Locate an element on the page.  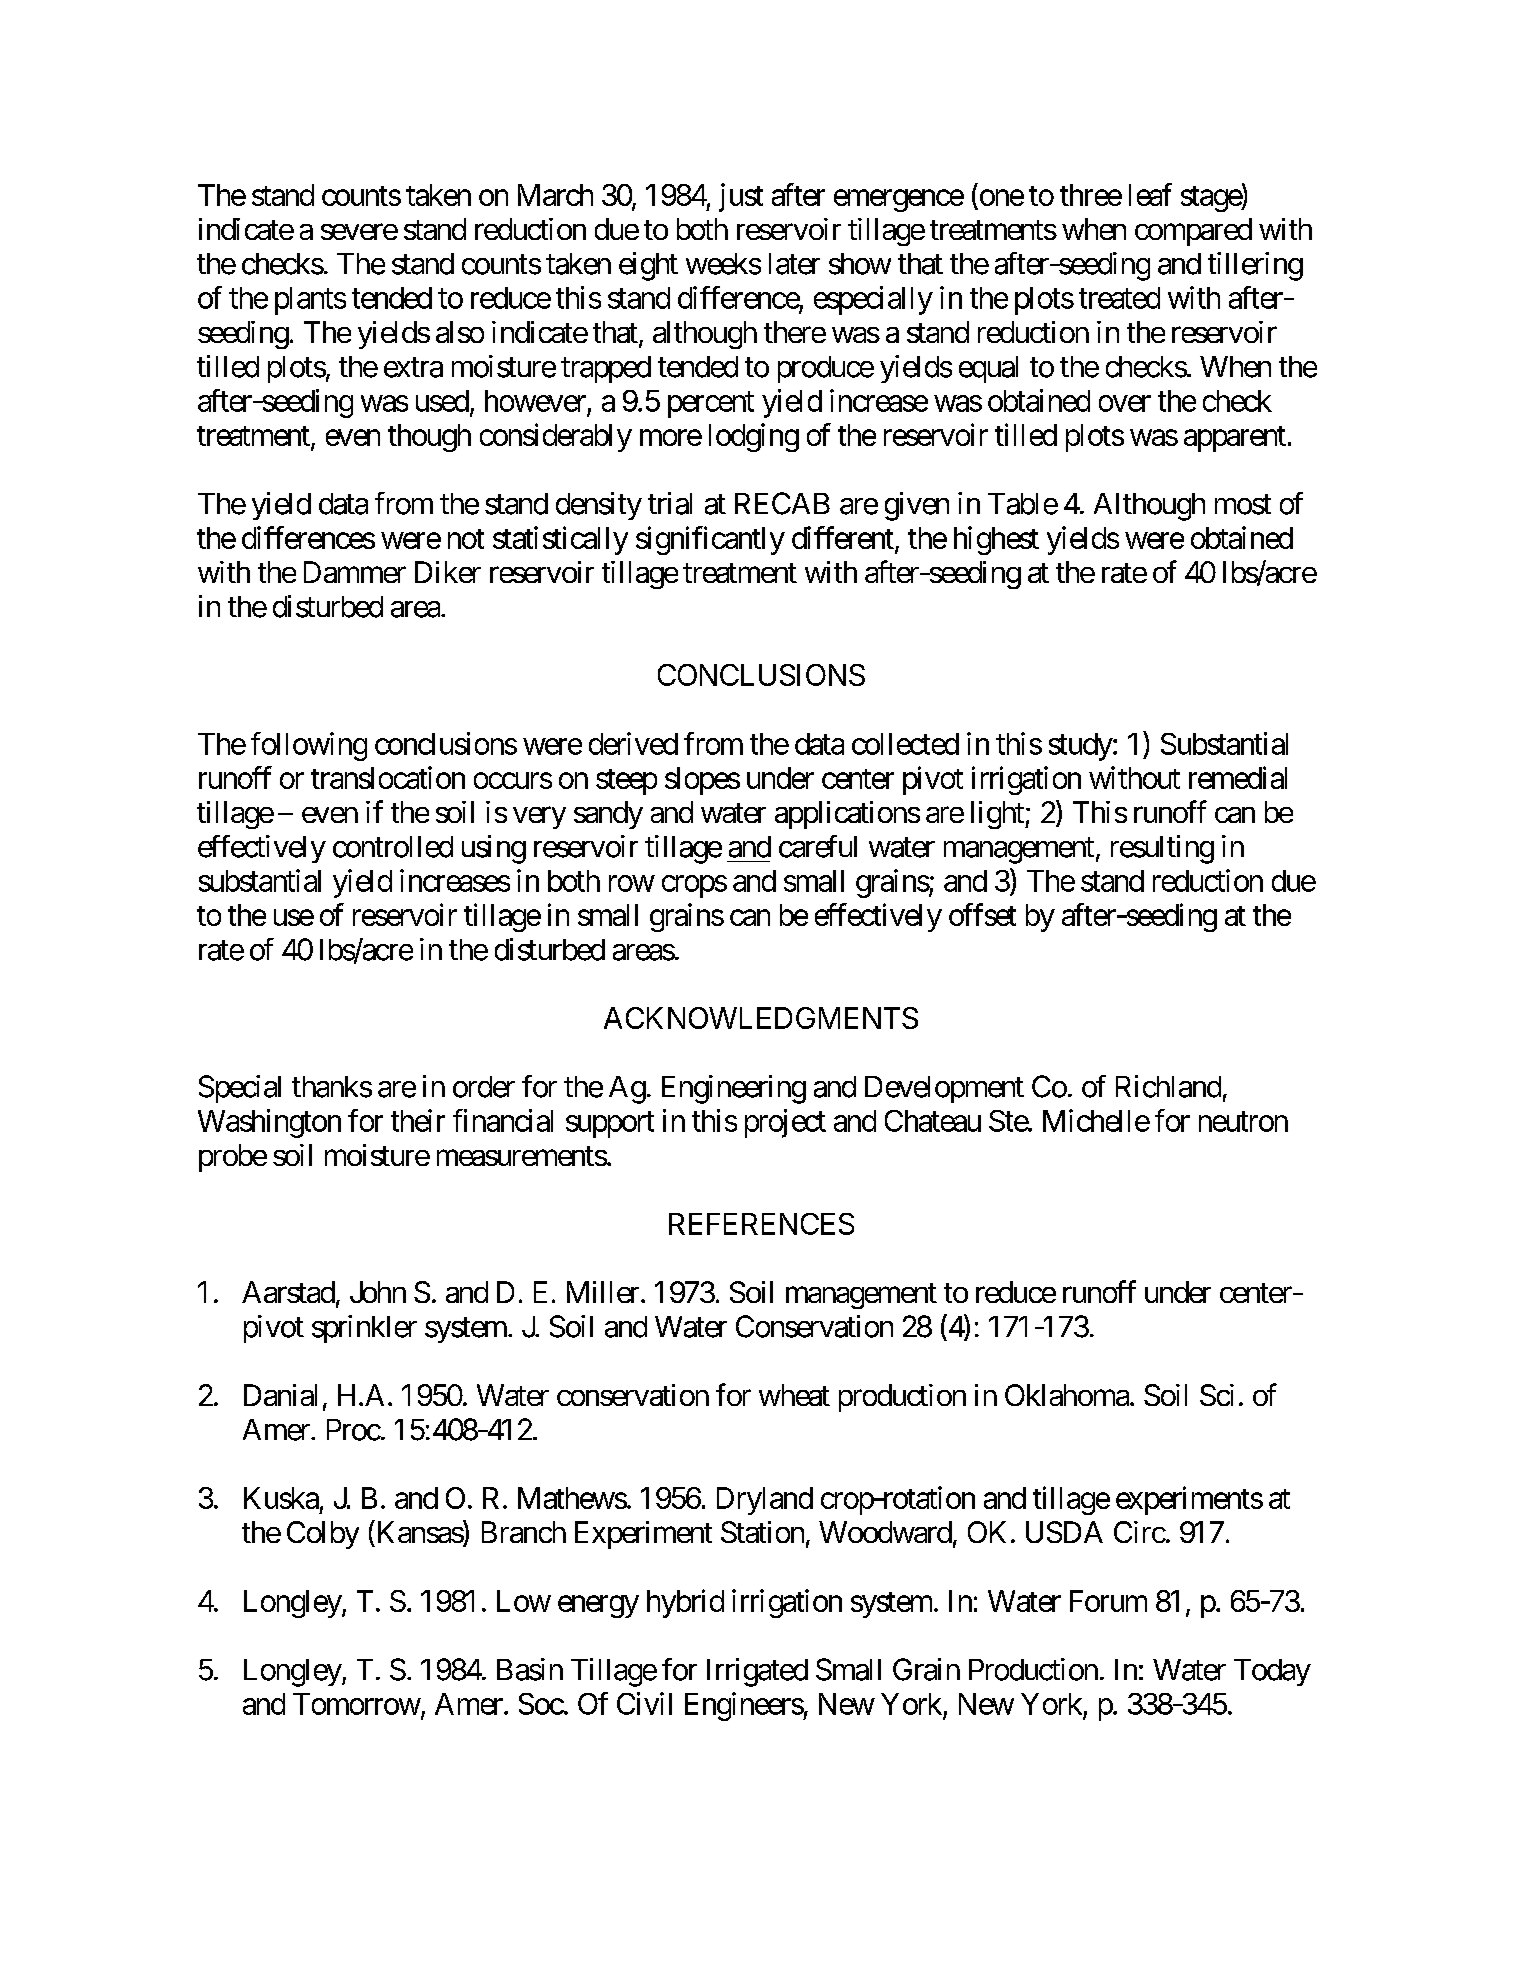
extra is located at coordinates (413, 367).
